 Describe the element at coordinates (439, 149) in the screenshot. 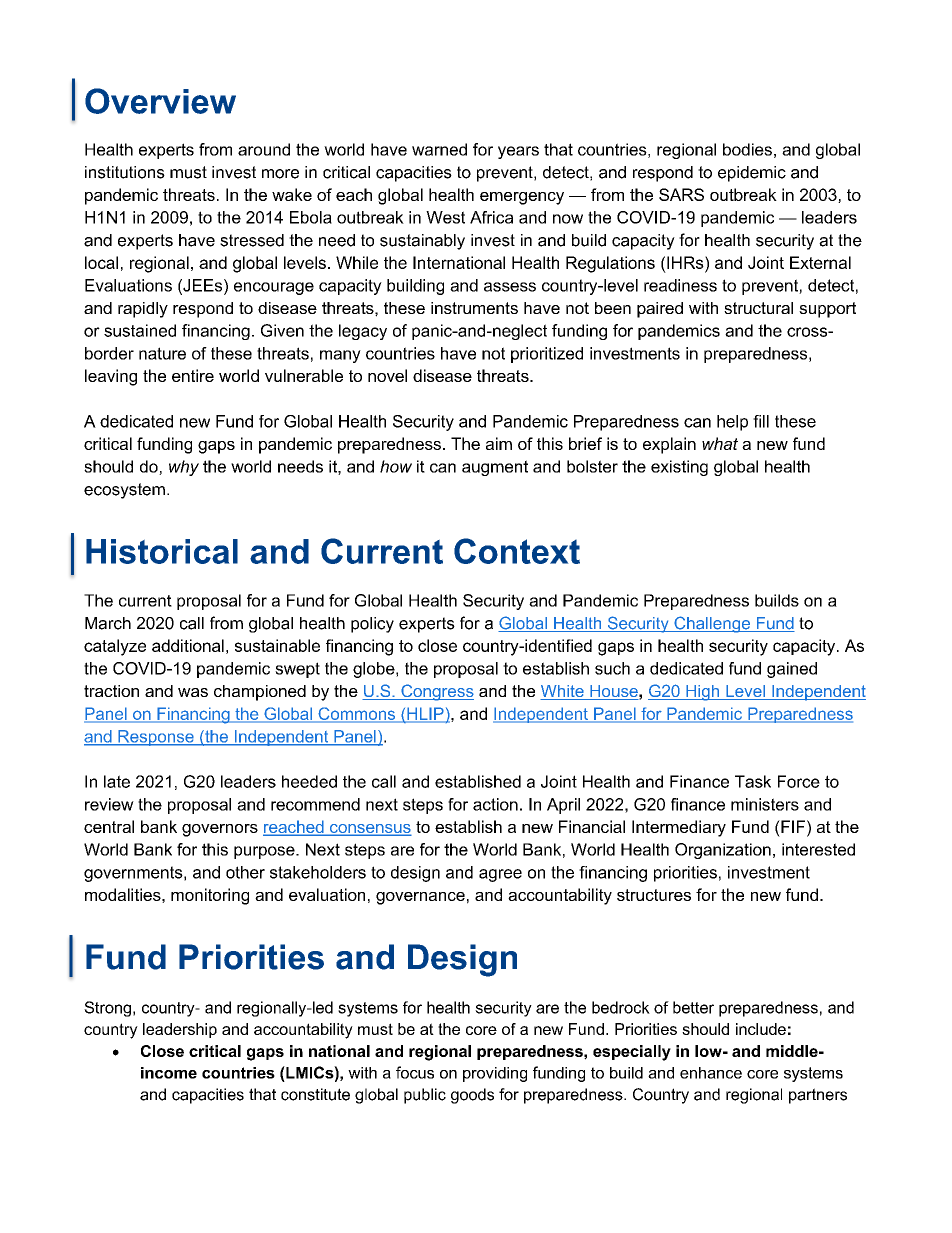

I see `warned` at that location.
